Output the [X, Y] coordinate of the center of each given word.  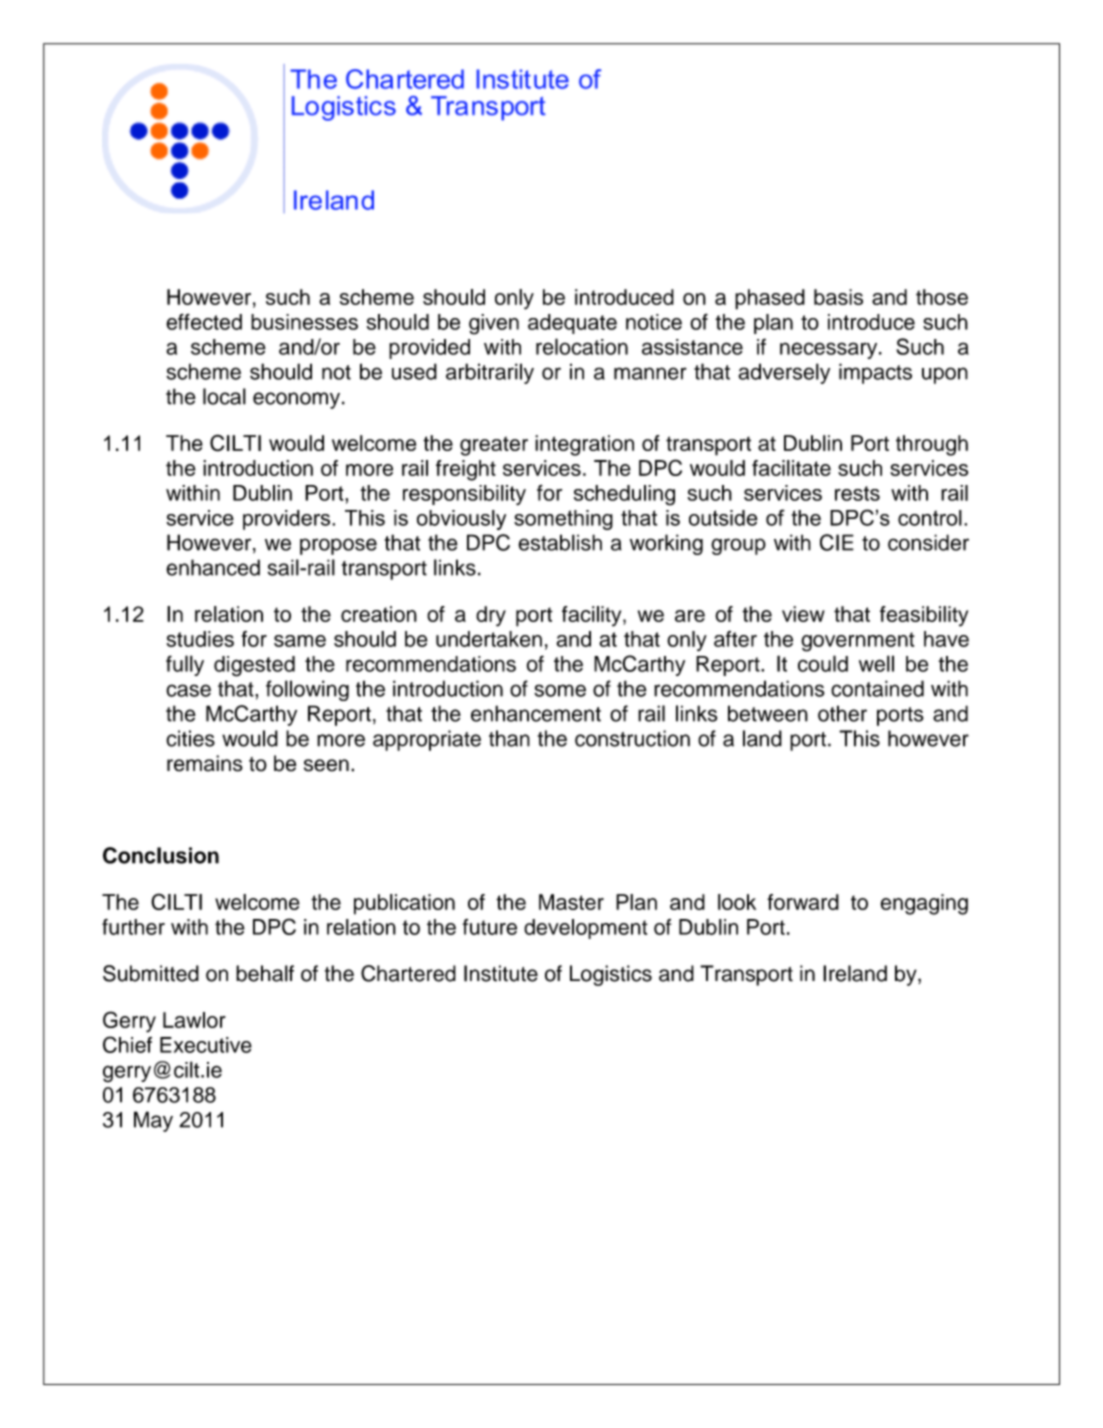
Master [571, 902]
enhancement [536, 713]
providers [288, 520]
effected [204, 321]
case [188, 690]
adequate [572, 324]
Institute [501, 973]
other [842, 713]
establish [560, 542]
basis [838, 297]
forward [803, 902]
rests [857, 493]
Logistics [611, 975]
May [153, 1121]
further [133, 927]
